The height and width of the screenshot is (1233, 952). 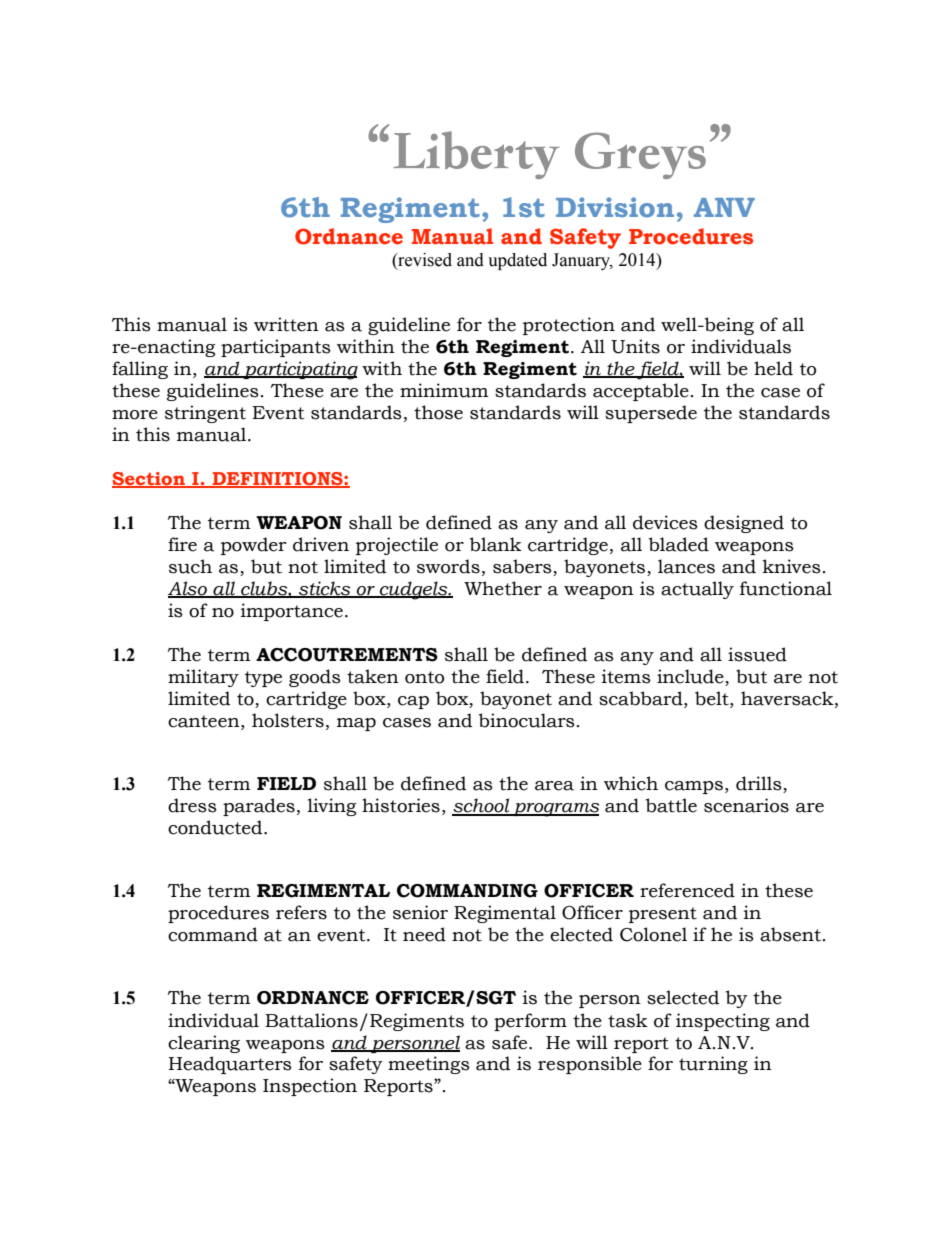 What do you see at coordinates (420, 912) in the screenshot?
I see `senior` at bounding box center [420, 912].
